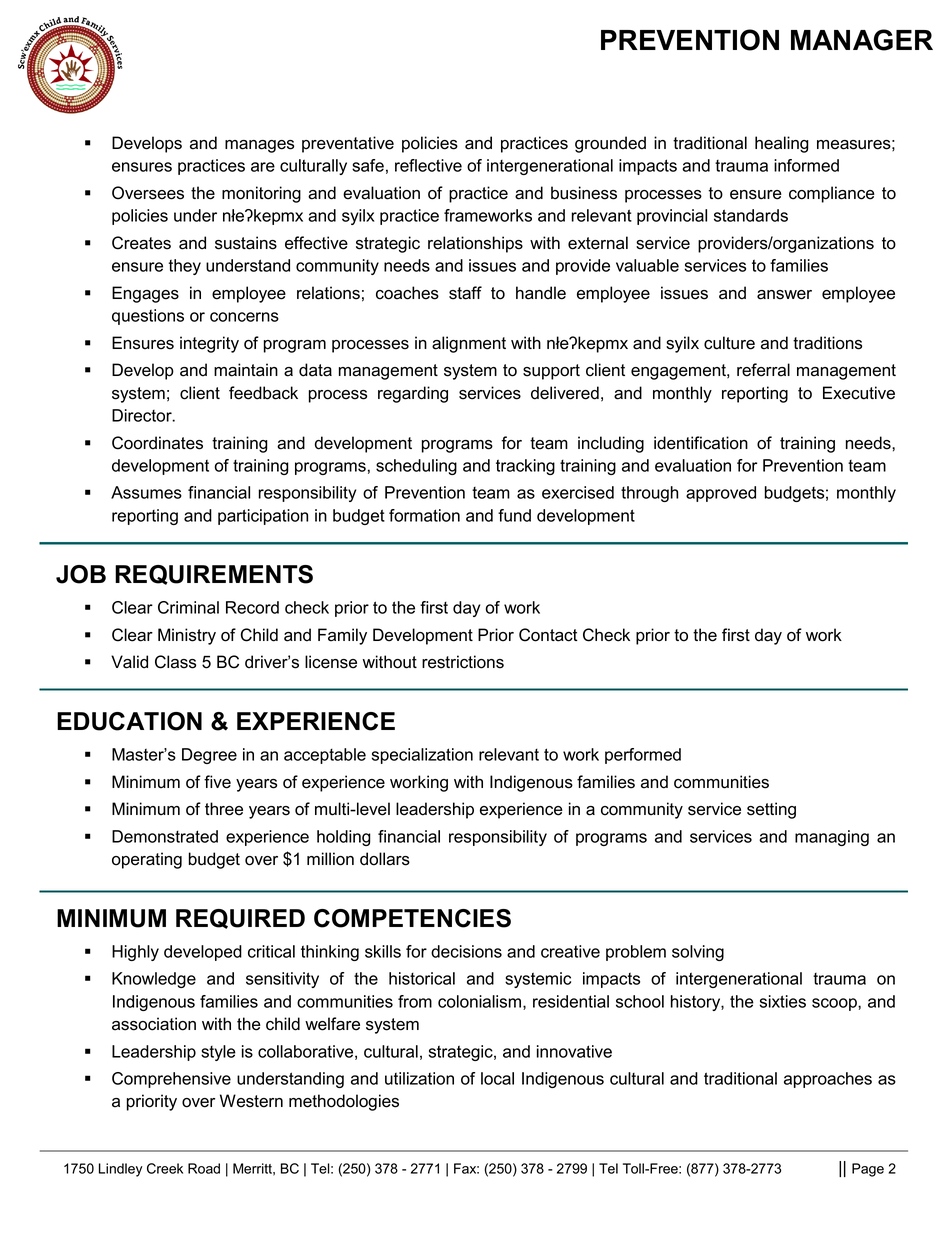  Describe the element at coordinates (828, 1080) in the screenshot. I see `approaches` at that location.
